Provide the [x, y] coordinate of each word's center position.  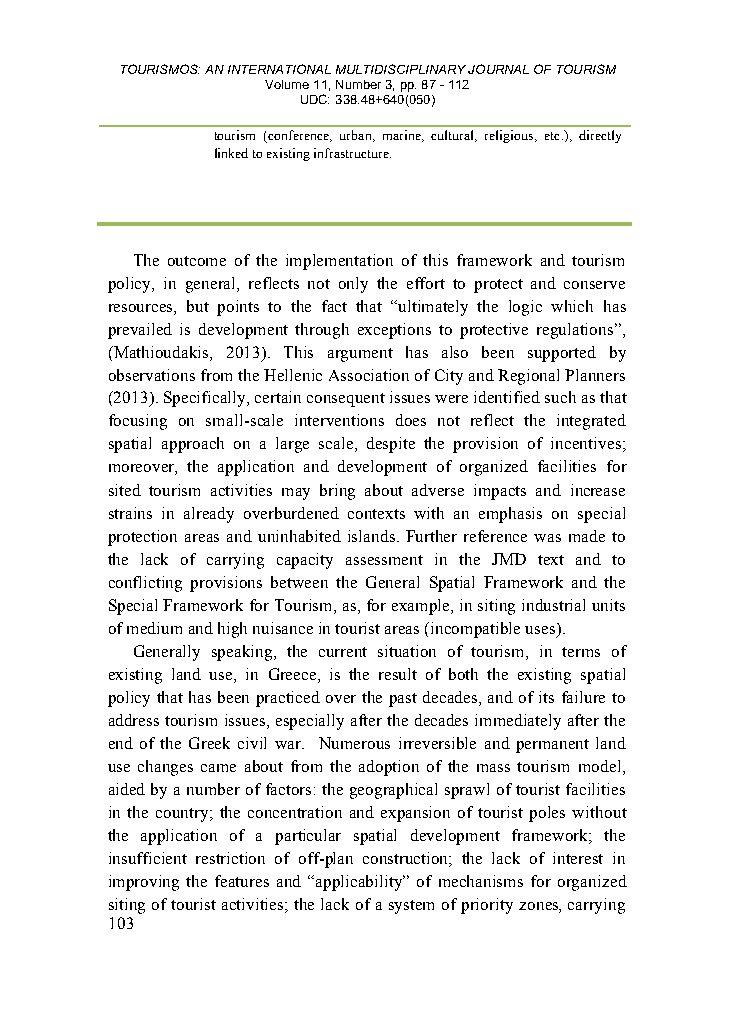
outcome [197, 261]
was [547, 538]
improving [144, 883]
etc [552, 136]
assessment [384, 560]
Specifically [206, 399]
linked [231, 153]
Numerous [354, 743]
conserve [594, 285]
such [560, 397]
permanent [552, 746]
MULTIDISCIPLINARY [401, 69]
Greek [209, 743]
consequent [346, 400]
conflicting [145, 584]
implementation [339, 262]
